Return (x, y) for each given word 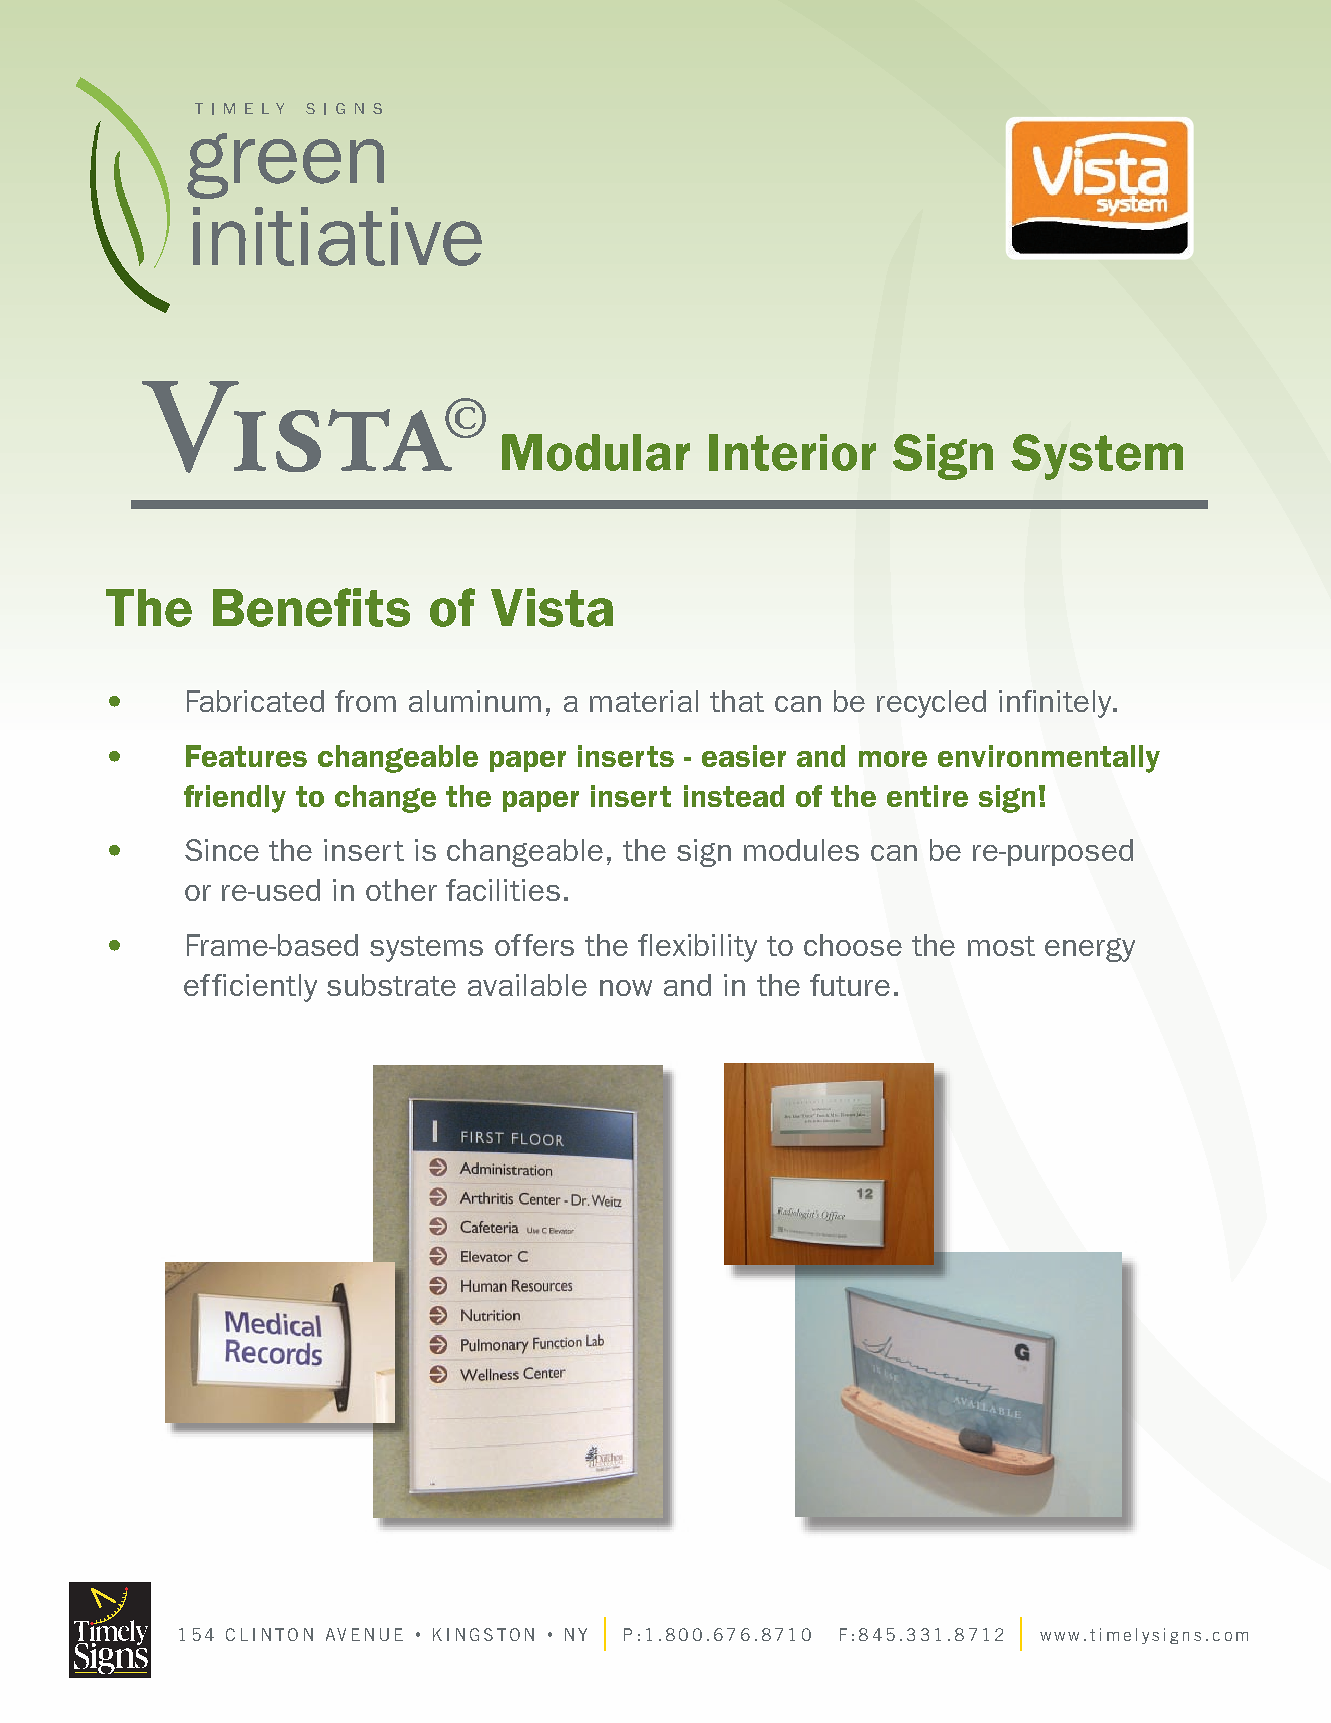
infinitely (1056, 704)
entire (927, 796)
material (644, 701)
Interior (792, 452)
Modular (596, 452)
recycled (931, 704)
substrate (391, 985)
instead (734, 796)
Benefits (311, 607)
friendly (235, 799)
